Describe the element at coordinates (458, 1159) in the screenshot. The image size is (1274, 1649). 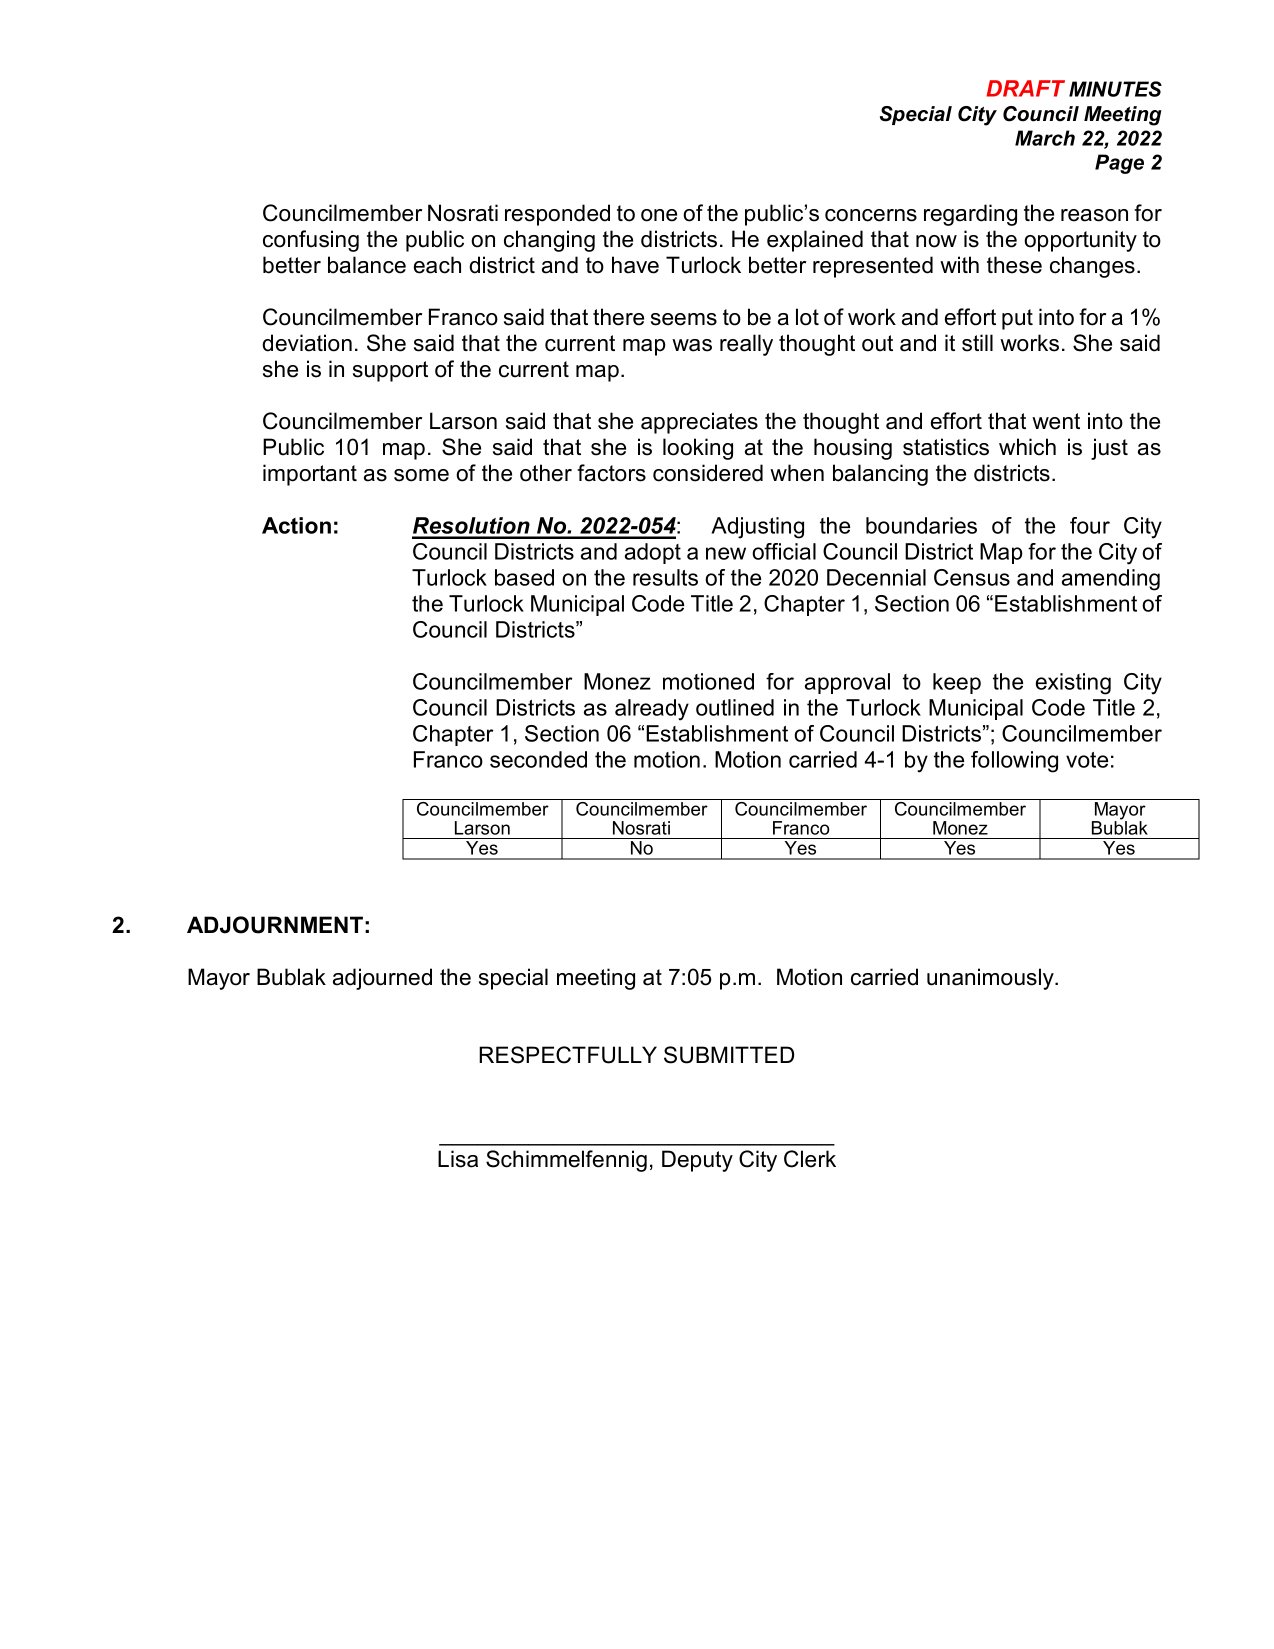
I see `Lisa` at that location.
